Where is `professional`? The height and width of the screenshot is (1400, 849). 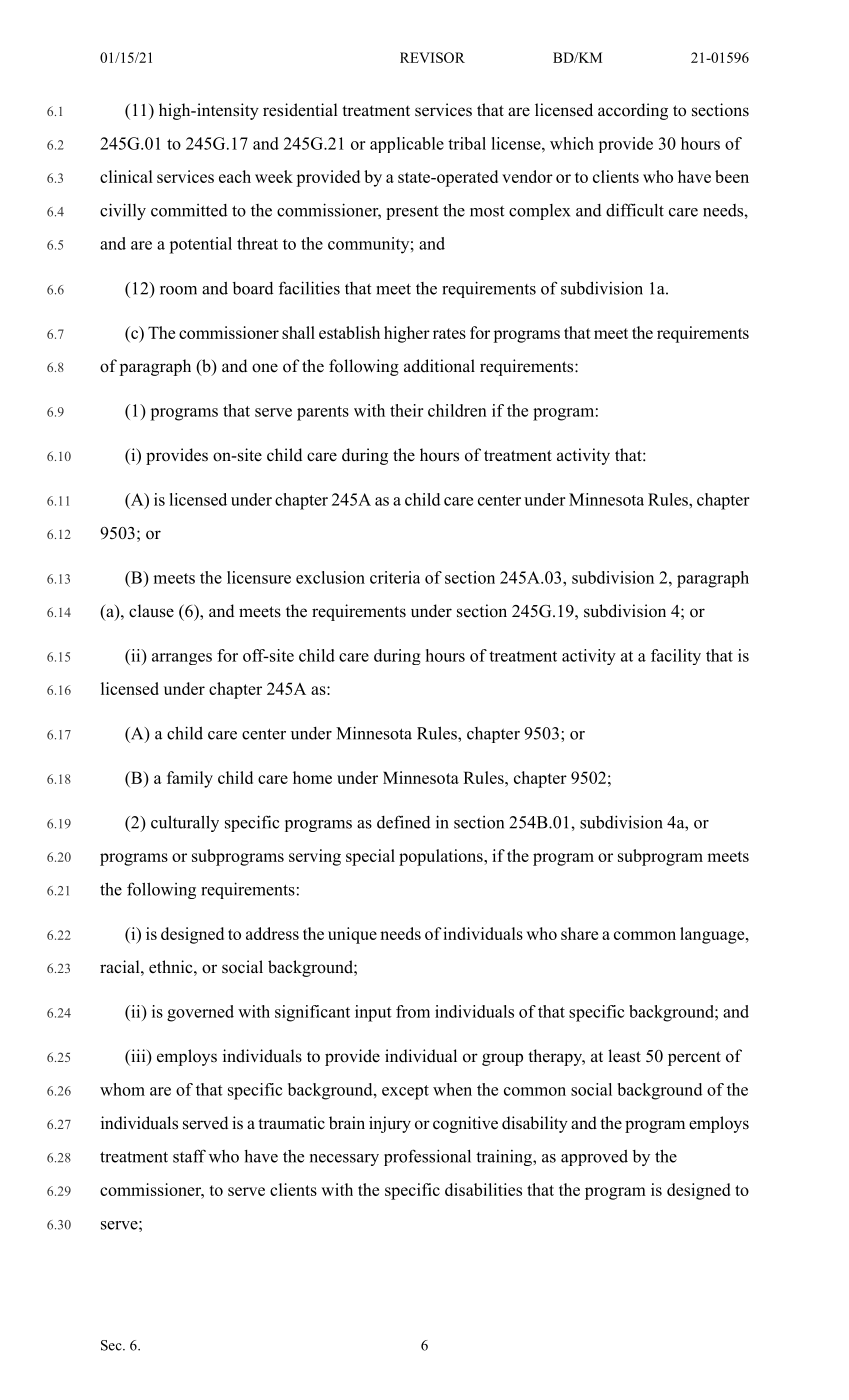 professional is located at coordinates (427, 1157).
